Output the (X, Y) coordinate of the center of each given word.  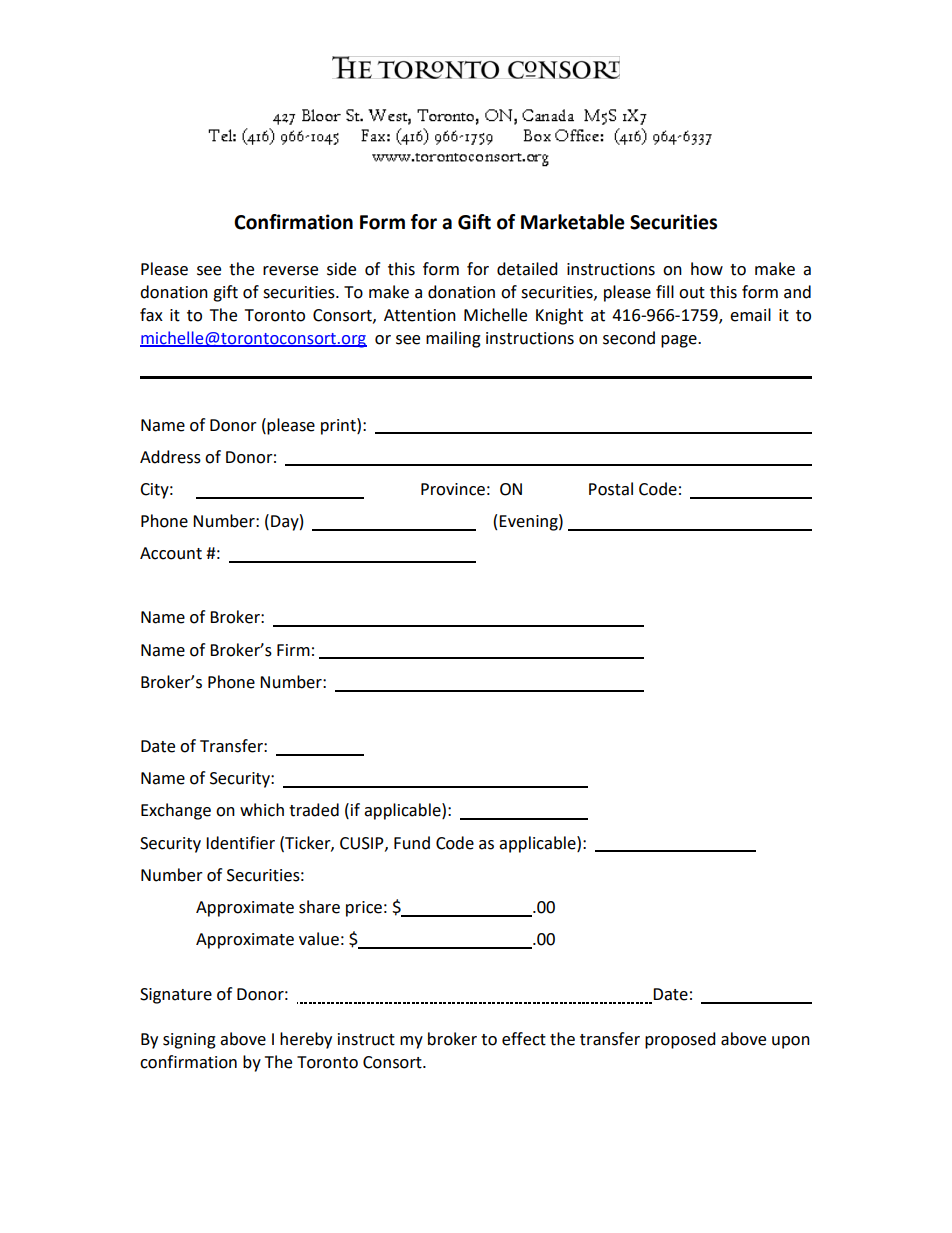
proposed (680, 1040)
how (707, 269)
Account (171, 553)
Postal (611, 489)
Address (170, 457)
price (364, 909)
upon (791, 1042)
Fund (412, 843)
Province (453, 489)
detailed (527, 269)
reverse (290, 271)
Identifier (240, 843)
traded (314, 810)
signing (189, 1041)
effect (524, 1039)
